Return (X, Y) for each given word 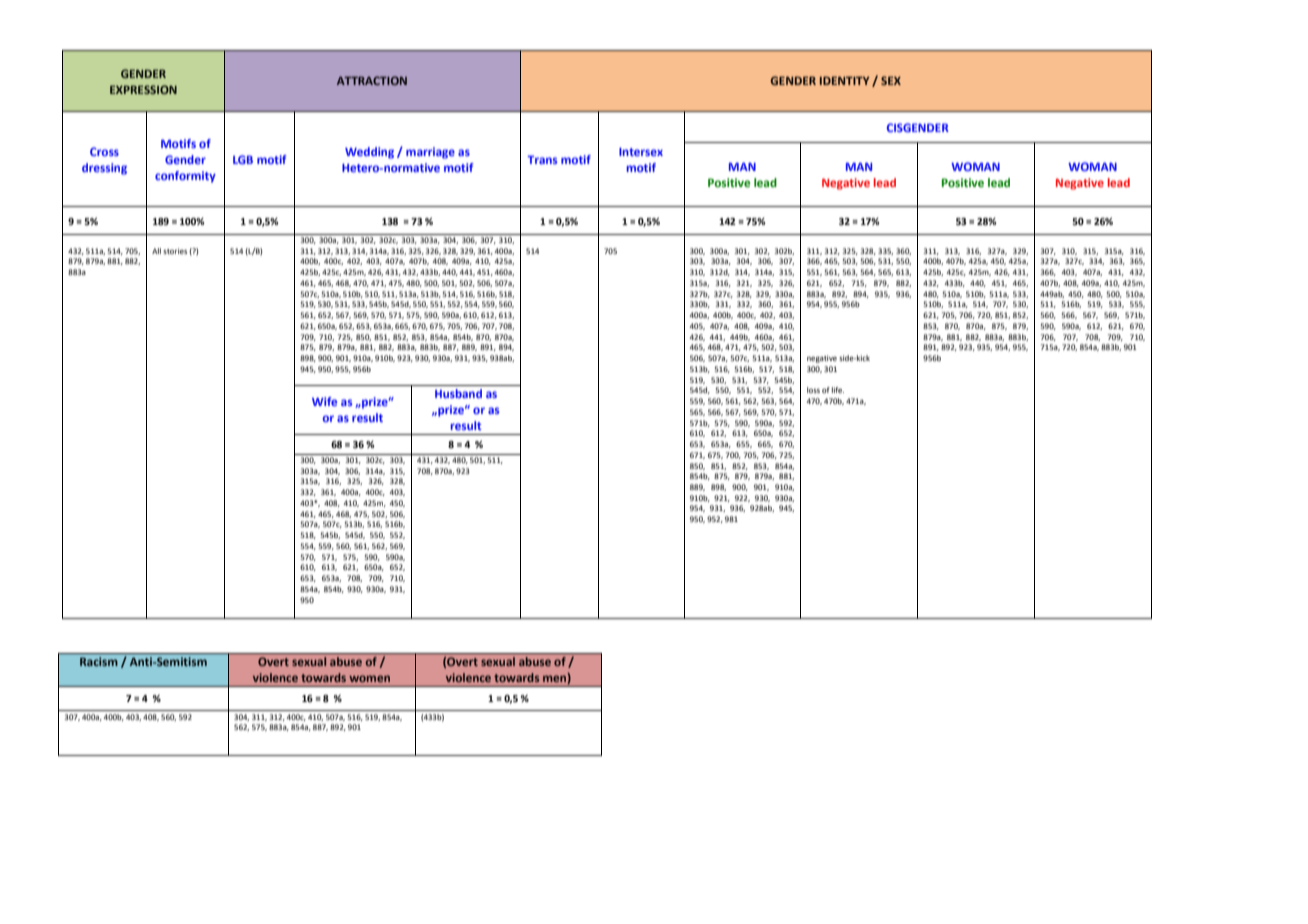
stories (176, 251)
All (156, 251)
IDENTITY (845, 80)
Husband (458, 393)
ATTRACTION (372, 80)
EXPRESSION (143, 89)
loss (813, 390)
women (369, 678)
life (838, 390)
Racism (99, 661)
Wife (324, 401)
